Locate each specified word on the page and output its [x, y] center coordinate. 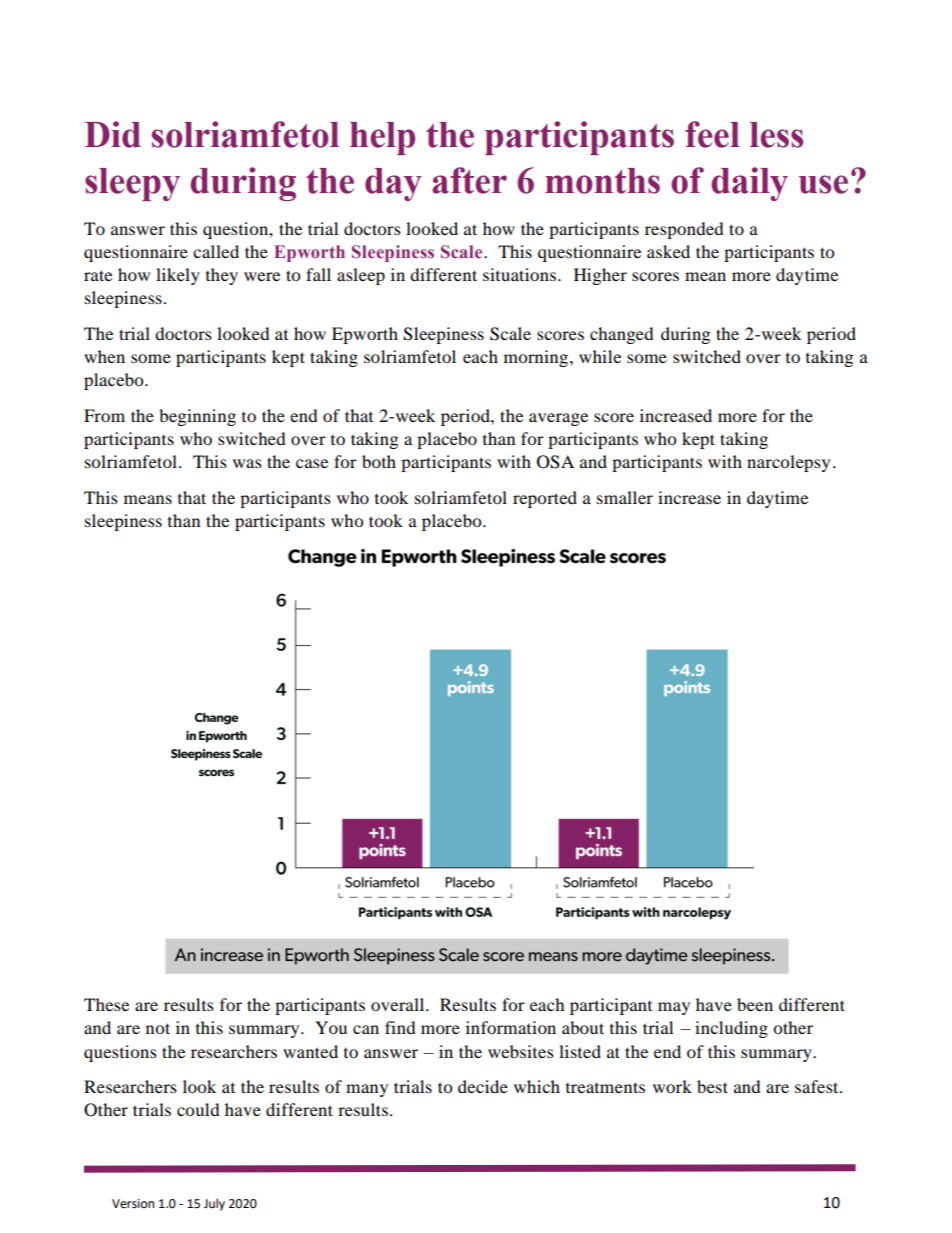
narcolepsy [788, 463]
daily [749, 184]
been [755, 1004]
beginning [197, 417]
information [511, 1027]
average [558, 419]
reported [545, 499]
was [247, 463]
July [214, 1204]
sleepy [132, 184]
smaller [625, 497]
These [106, 1004]
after [469, 180]
